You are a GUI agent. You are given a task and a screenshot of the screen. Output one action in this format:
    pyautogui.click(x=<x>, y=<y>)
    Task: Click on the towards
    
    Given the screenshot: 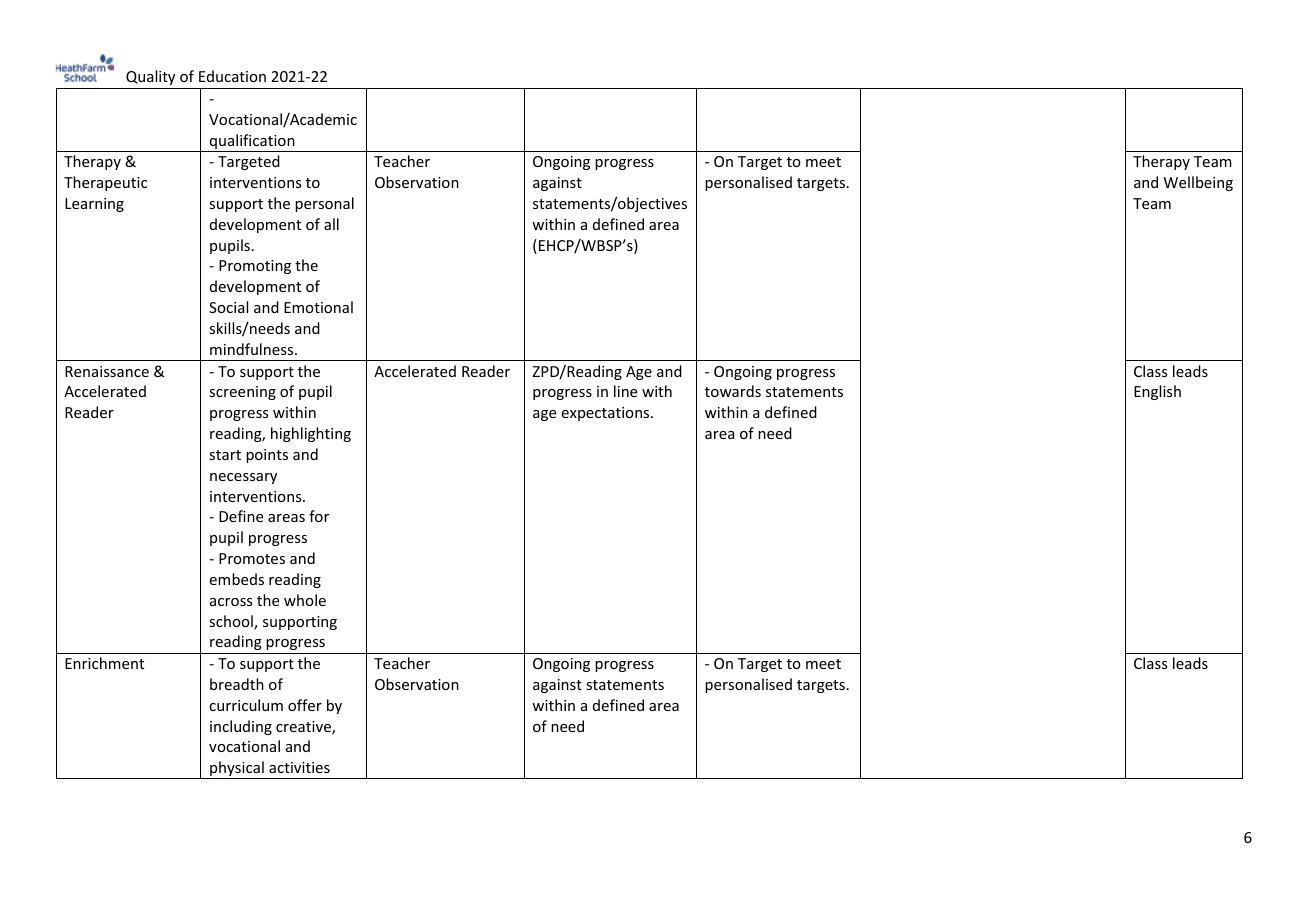 What is the action you would take?
    pyautogui.click(x=733, y=391)
